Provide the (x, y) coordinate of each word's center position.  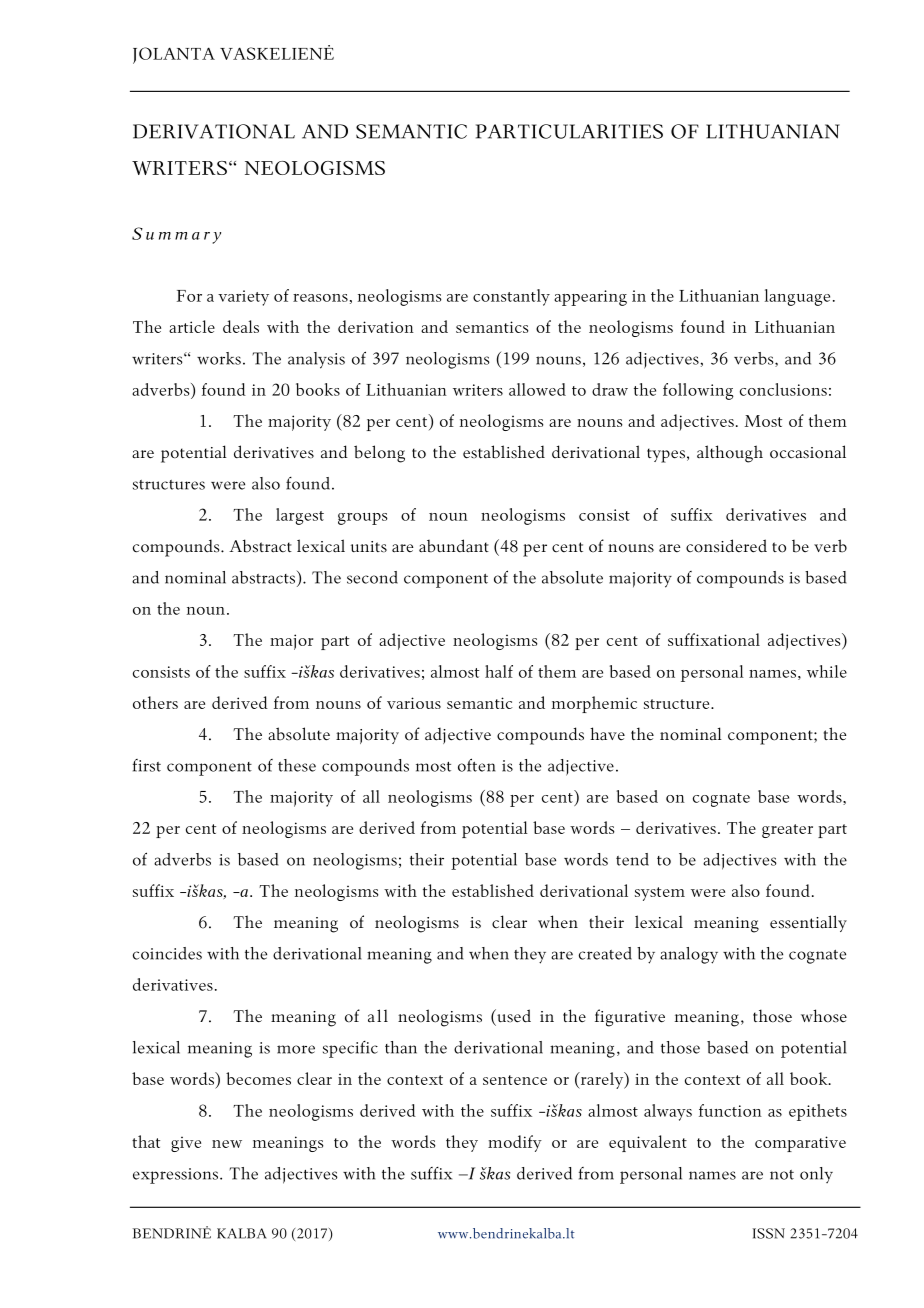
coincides (167, 953)
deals (241, 326)
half (499, 671)
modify (515, 1143)
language (797, 297)
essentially (808, 923)
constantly (511, 297)
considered (726, 546)
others (155, 702)
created (605, 953)
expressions (177, 1176)
